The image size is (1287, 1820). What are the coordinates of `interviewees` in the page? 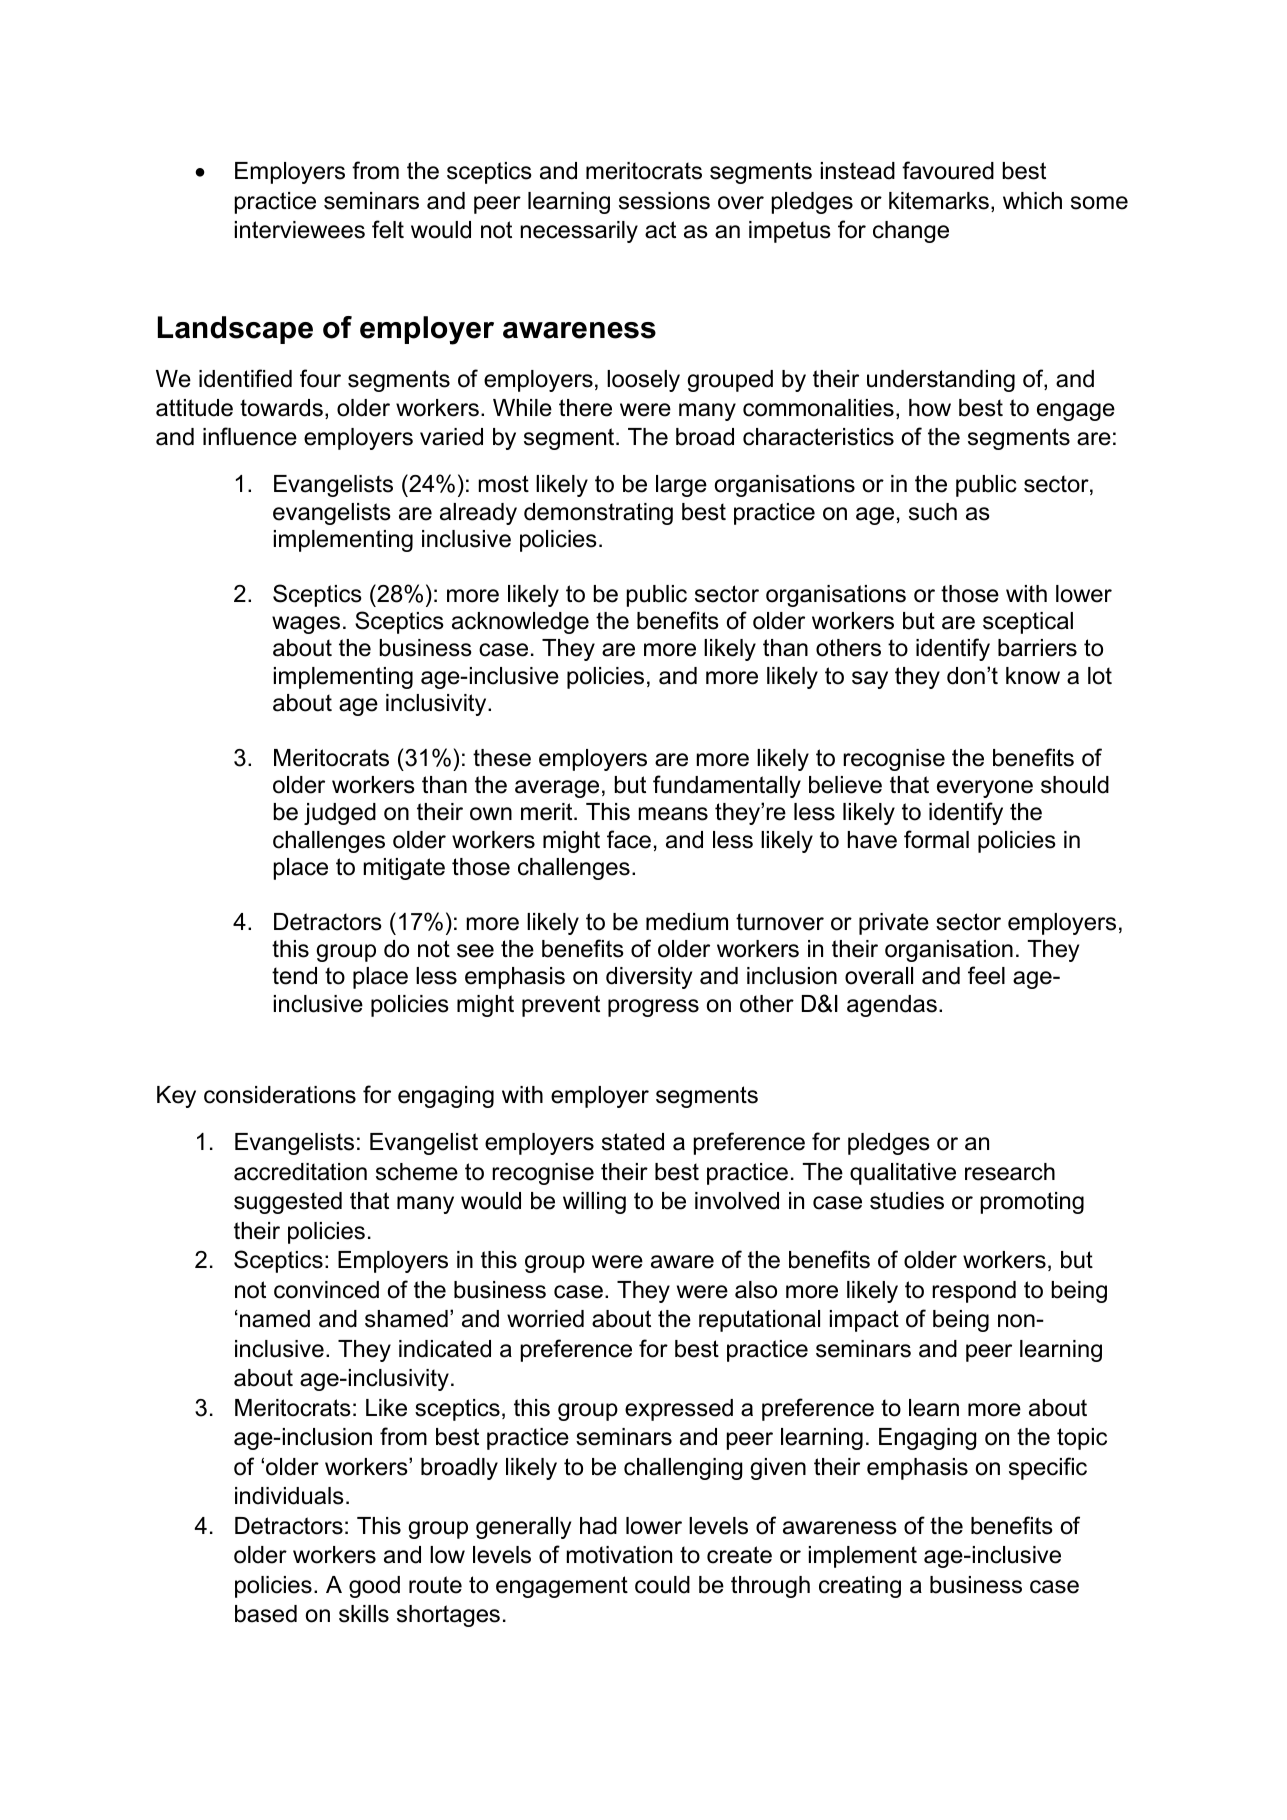 It's located at (300, 230).
